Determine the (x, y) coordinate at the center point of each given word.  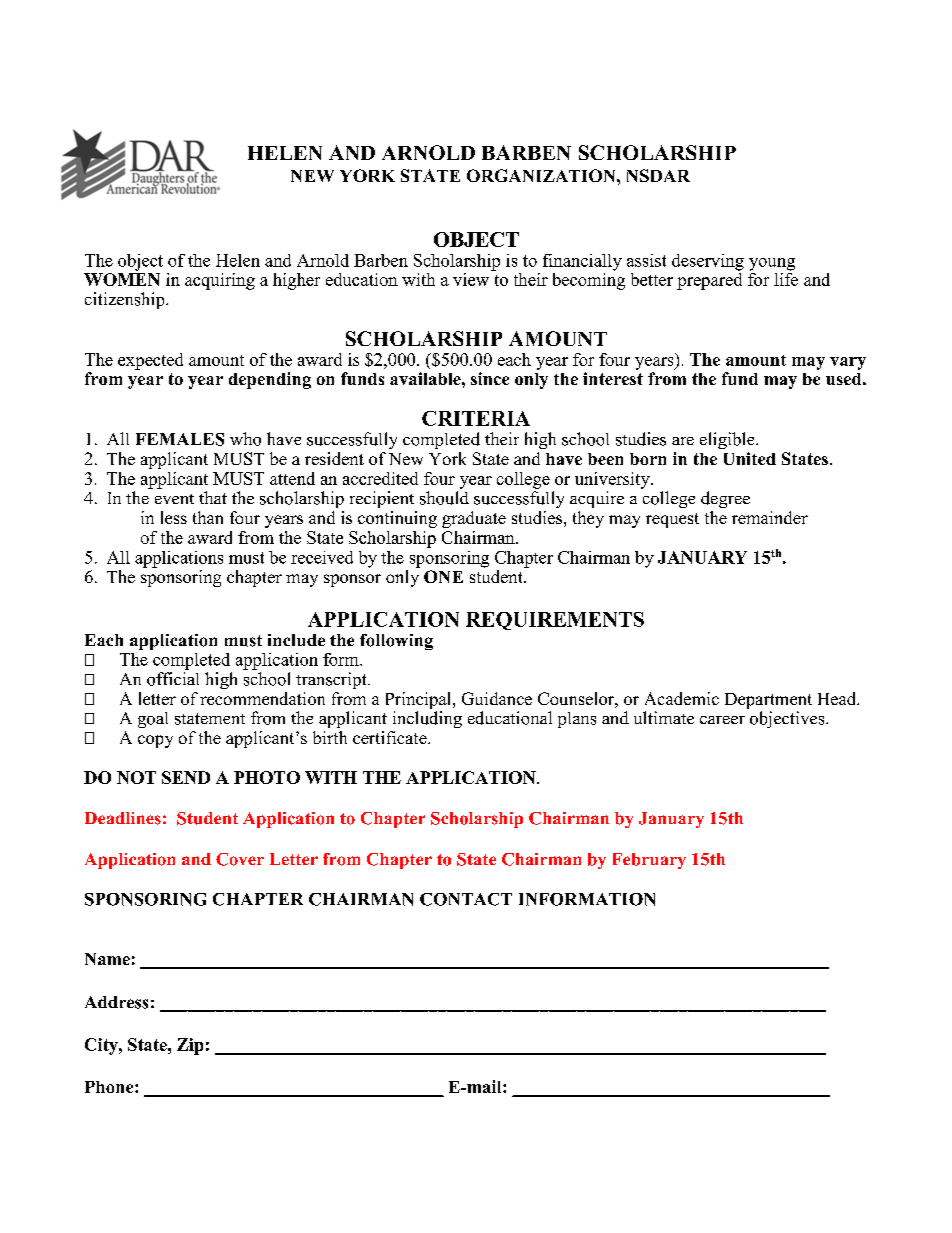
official (173, 679)
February (649, 861)
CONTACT (466, 899)
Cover (240, 859)
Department (768, 701)
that (213, 497)
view (472, 278)
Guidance (497, 698)
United (750, 458)
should (444, 498)
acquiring (220, 281)
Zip (190, 1046)
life (786, 278)
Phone (110, 1087)
